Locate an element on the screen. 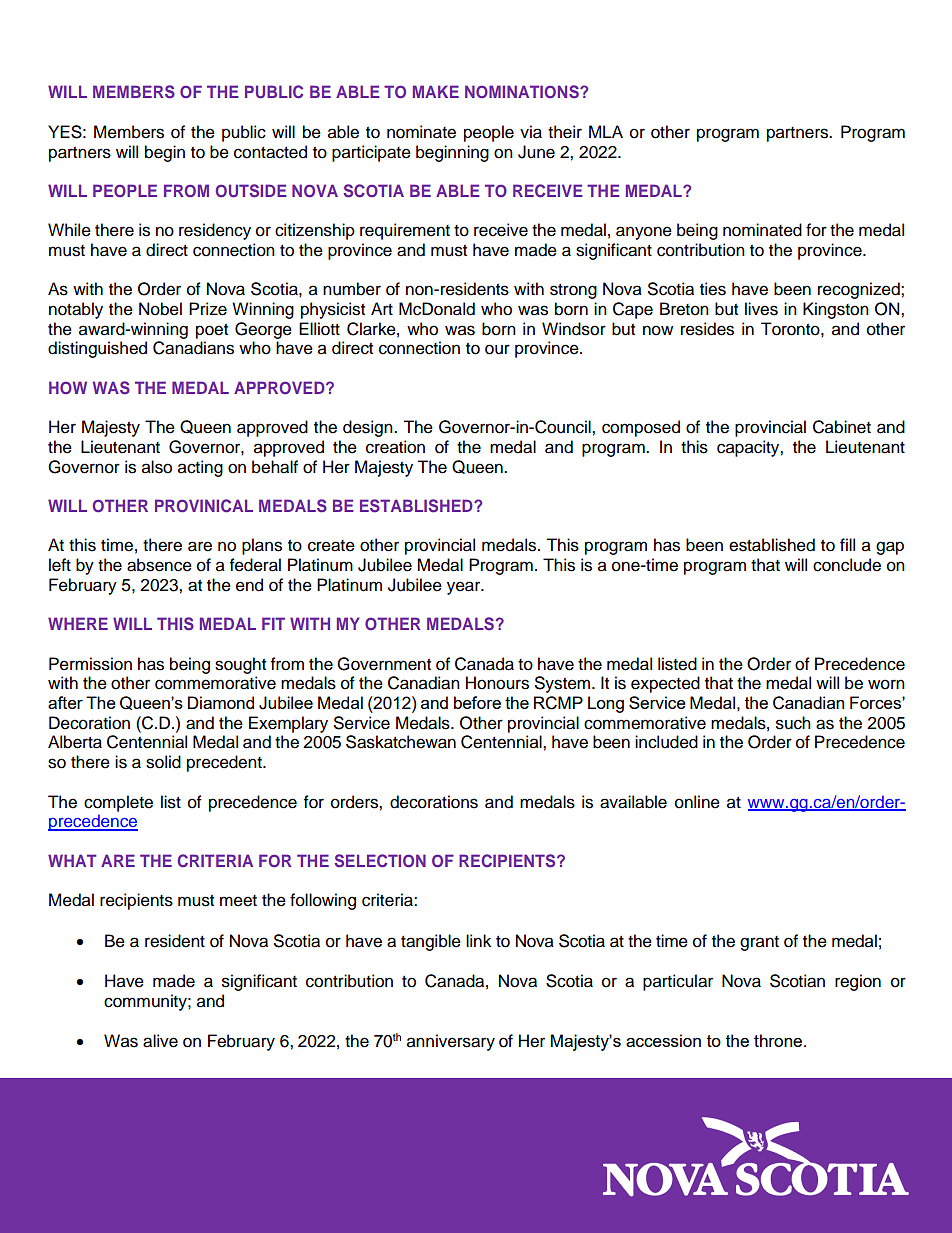 This screenshot has height=1233, width=952. absence is located at coordinates (159, 565).
